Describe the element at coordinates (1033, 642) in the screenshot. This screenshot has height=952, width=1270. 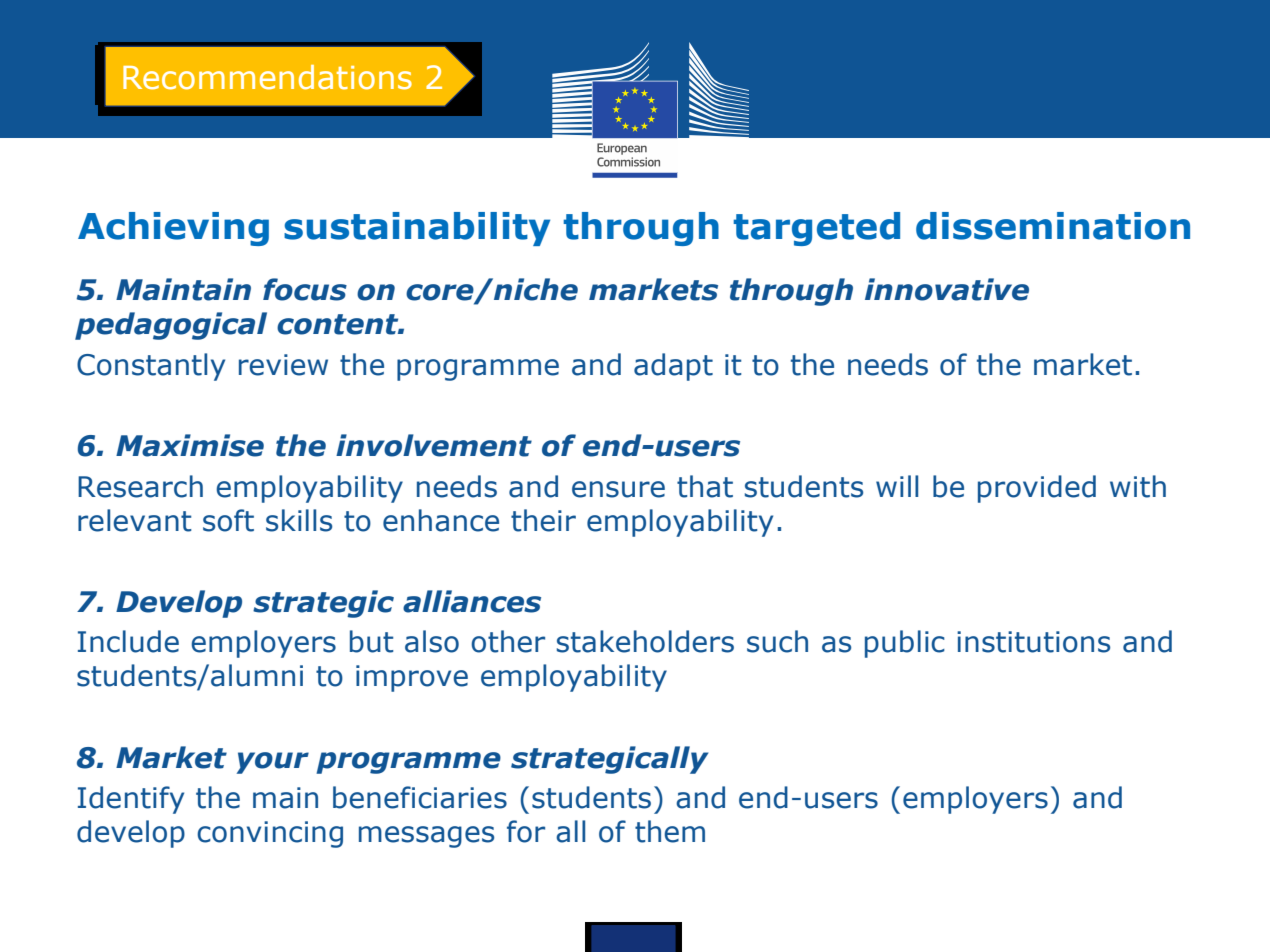
I see `institutions` at that location.
